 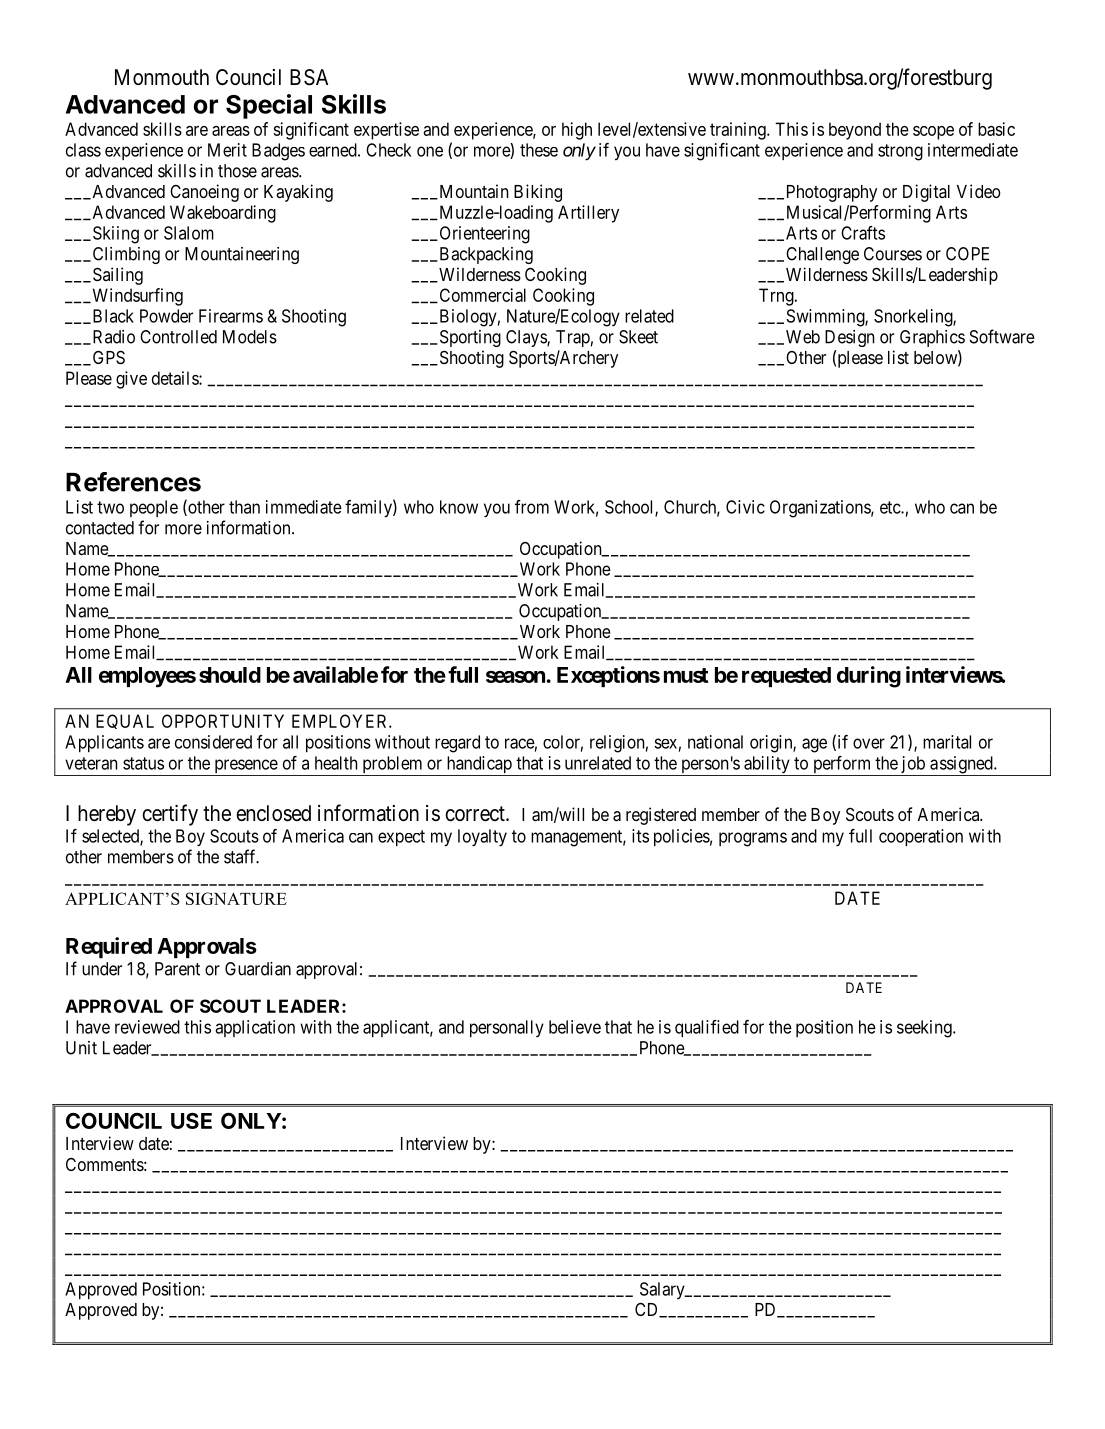 What do you see at coordinates (515, 677) in the image?
I see `season` at bounding box center [515, 677].
